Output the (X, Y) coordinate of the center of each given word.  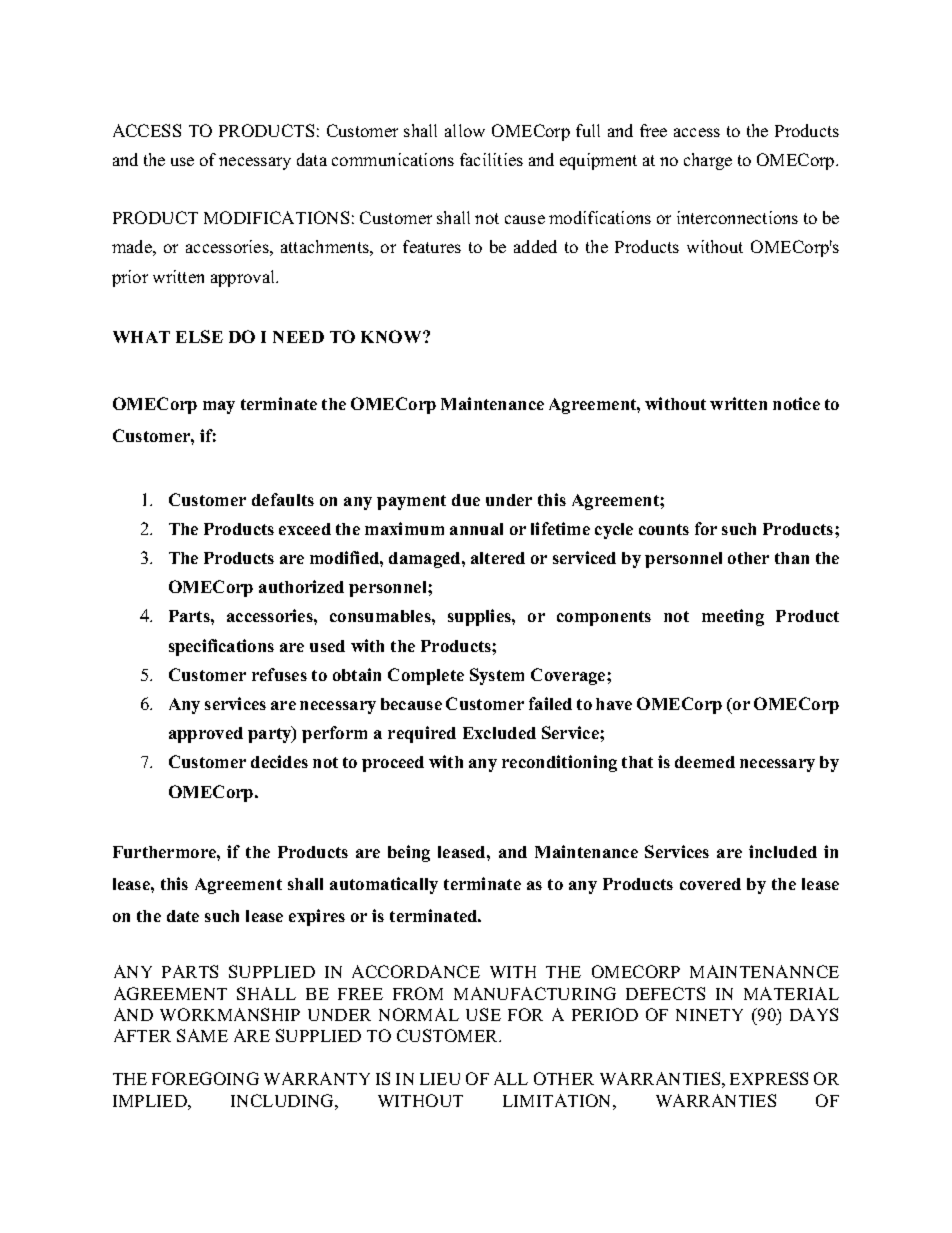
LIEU (440, 1079)
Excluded (499, 733)
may (219, 407)
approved (206, 735)
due (466, 500)
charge (708, 161)
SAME (202, 1035)
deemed (705, 762)
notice (796, 403)
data (312, 159)
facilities (491, 159)
